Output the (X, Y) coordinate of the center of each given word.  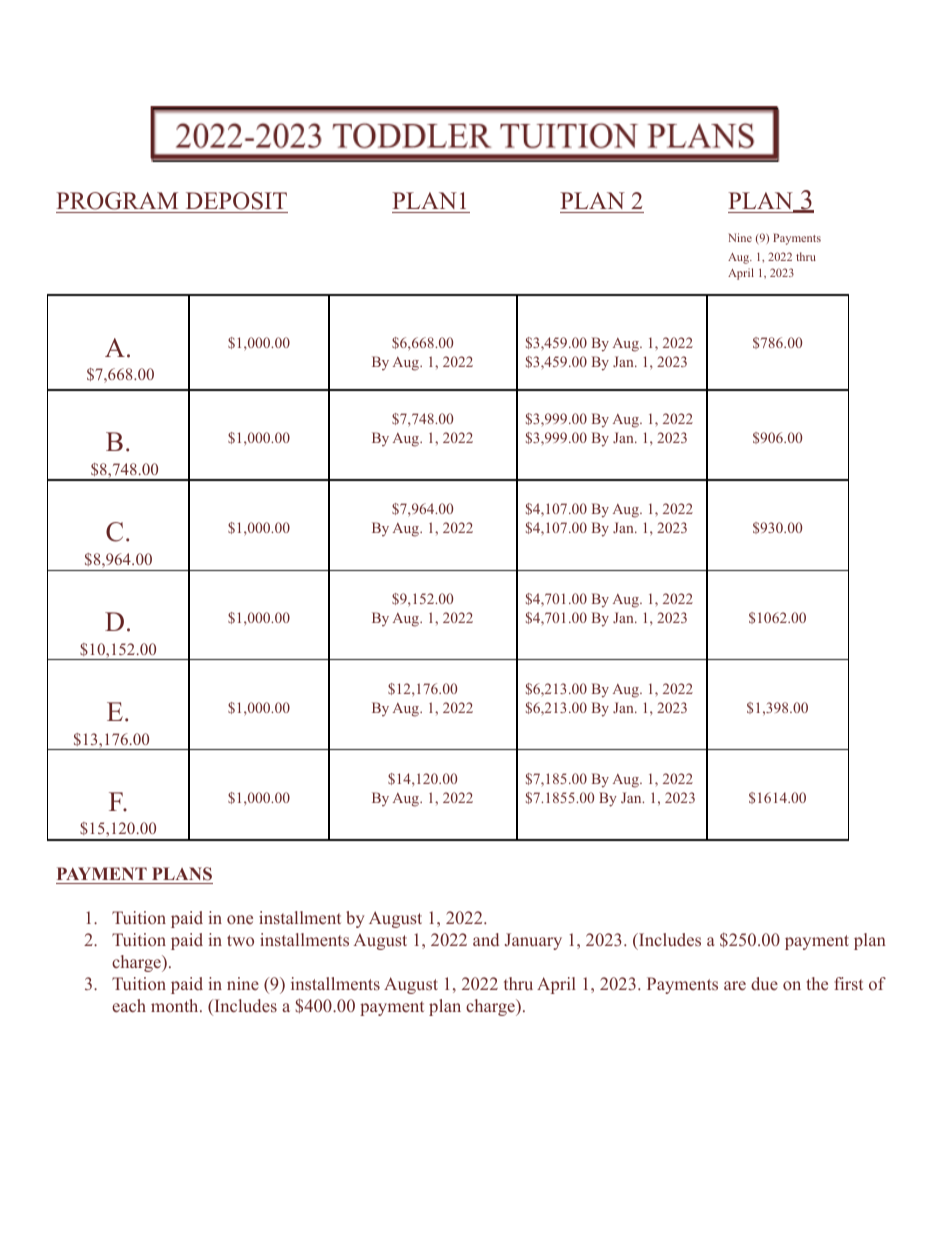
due (764, 983)
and (486, 939)
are (735, 985)
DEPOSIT (236, 201)
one (240, 919)
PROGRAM (117, 201)
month (176, 1005)
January (533, 941)
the (817, 983)
